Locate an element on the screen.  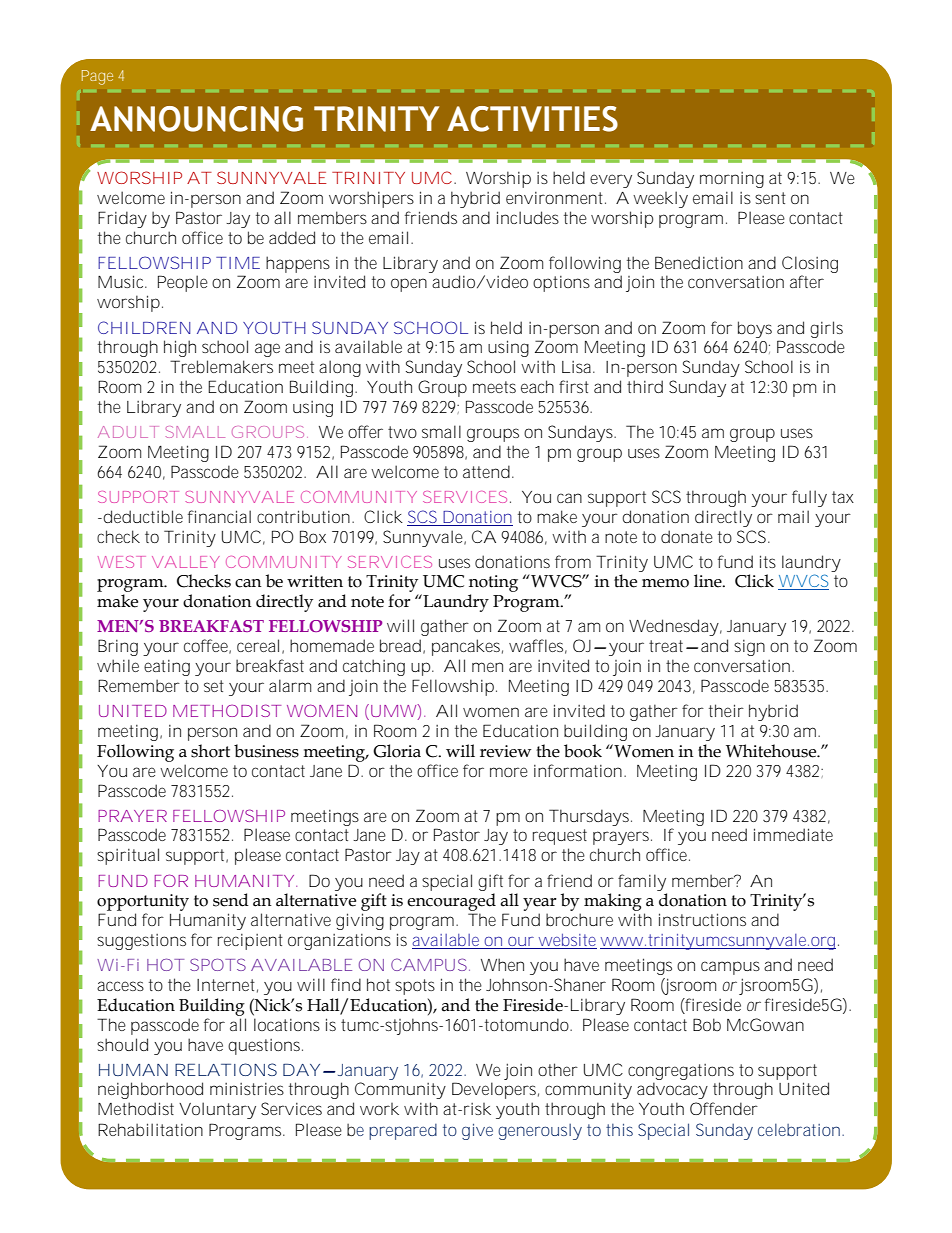
ACTIVITIES is located at coordinates (532, 119).
